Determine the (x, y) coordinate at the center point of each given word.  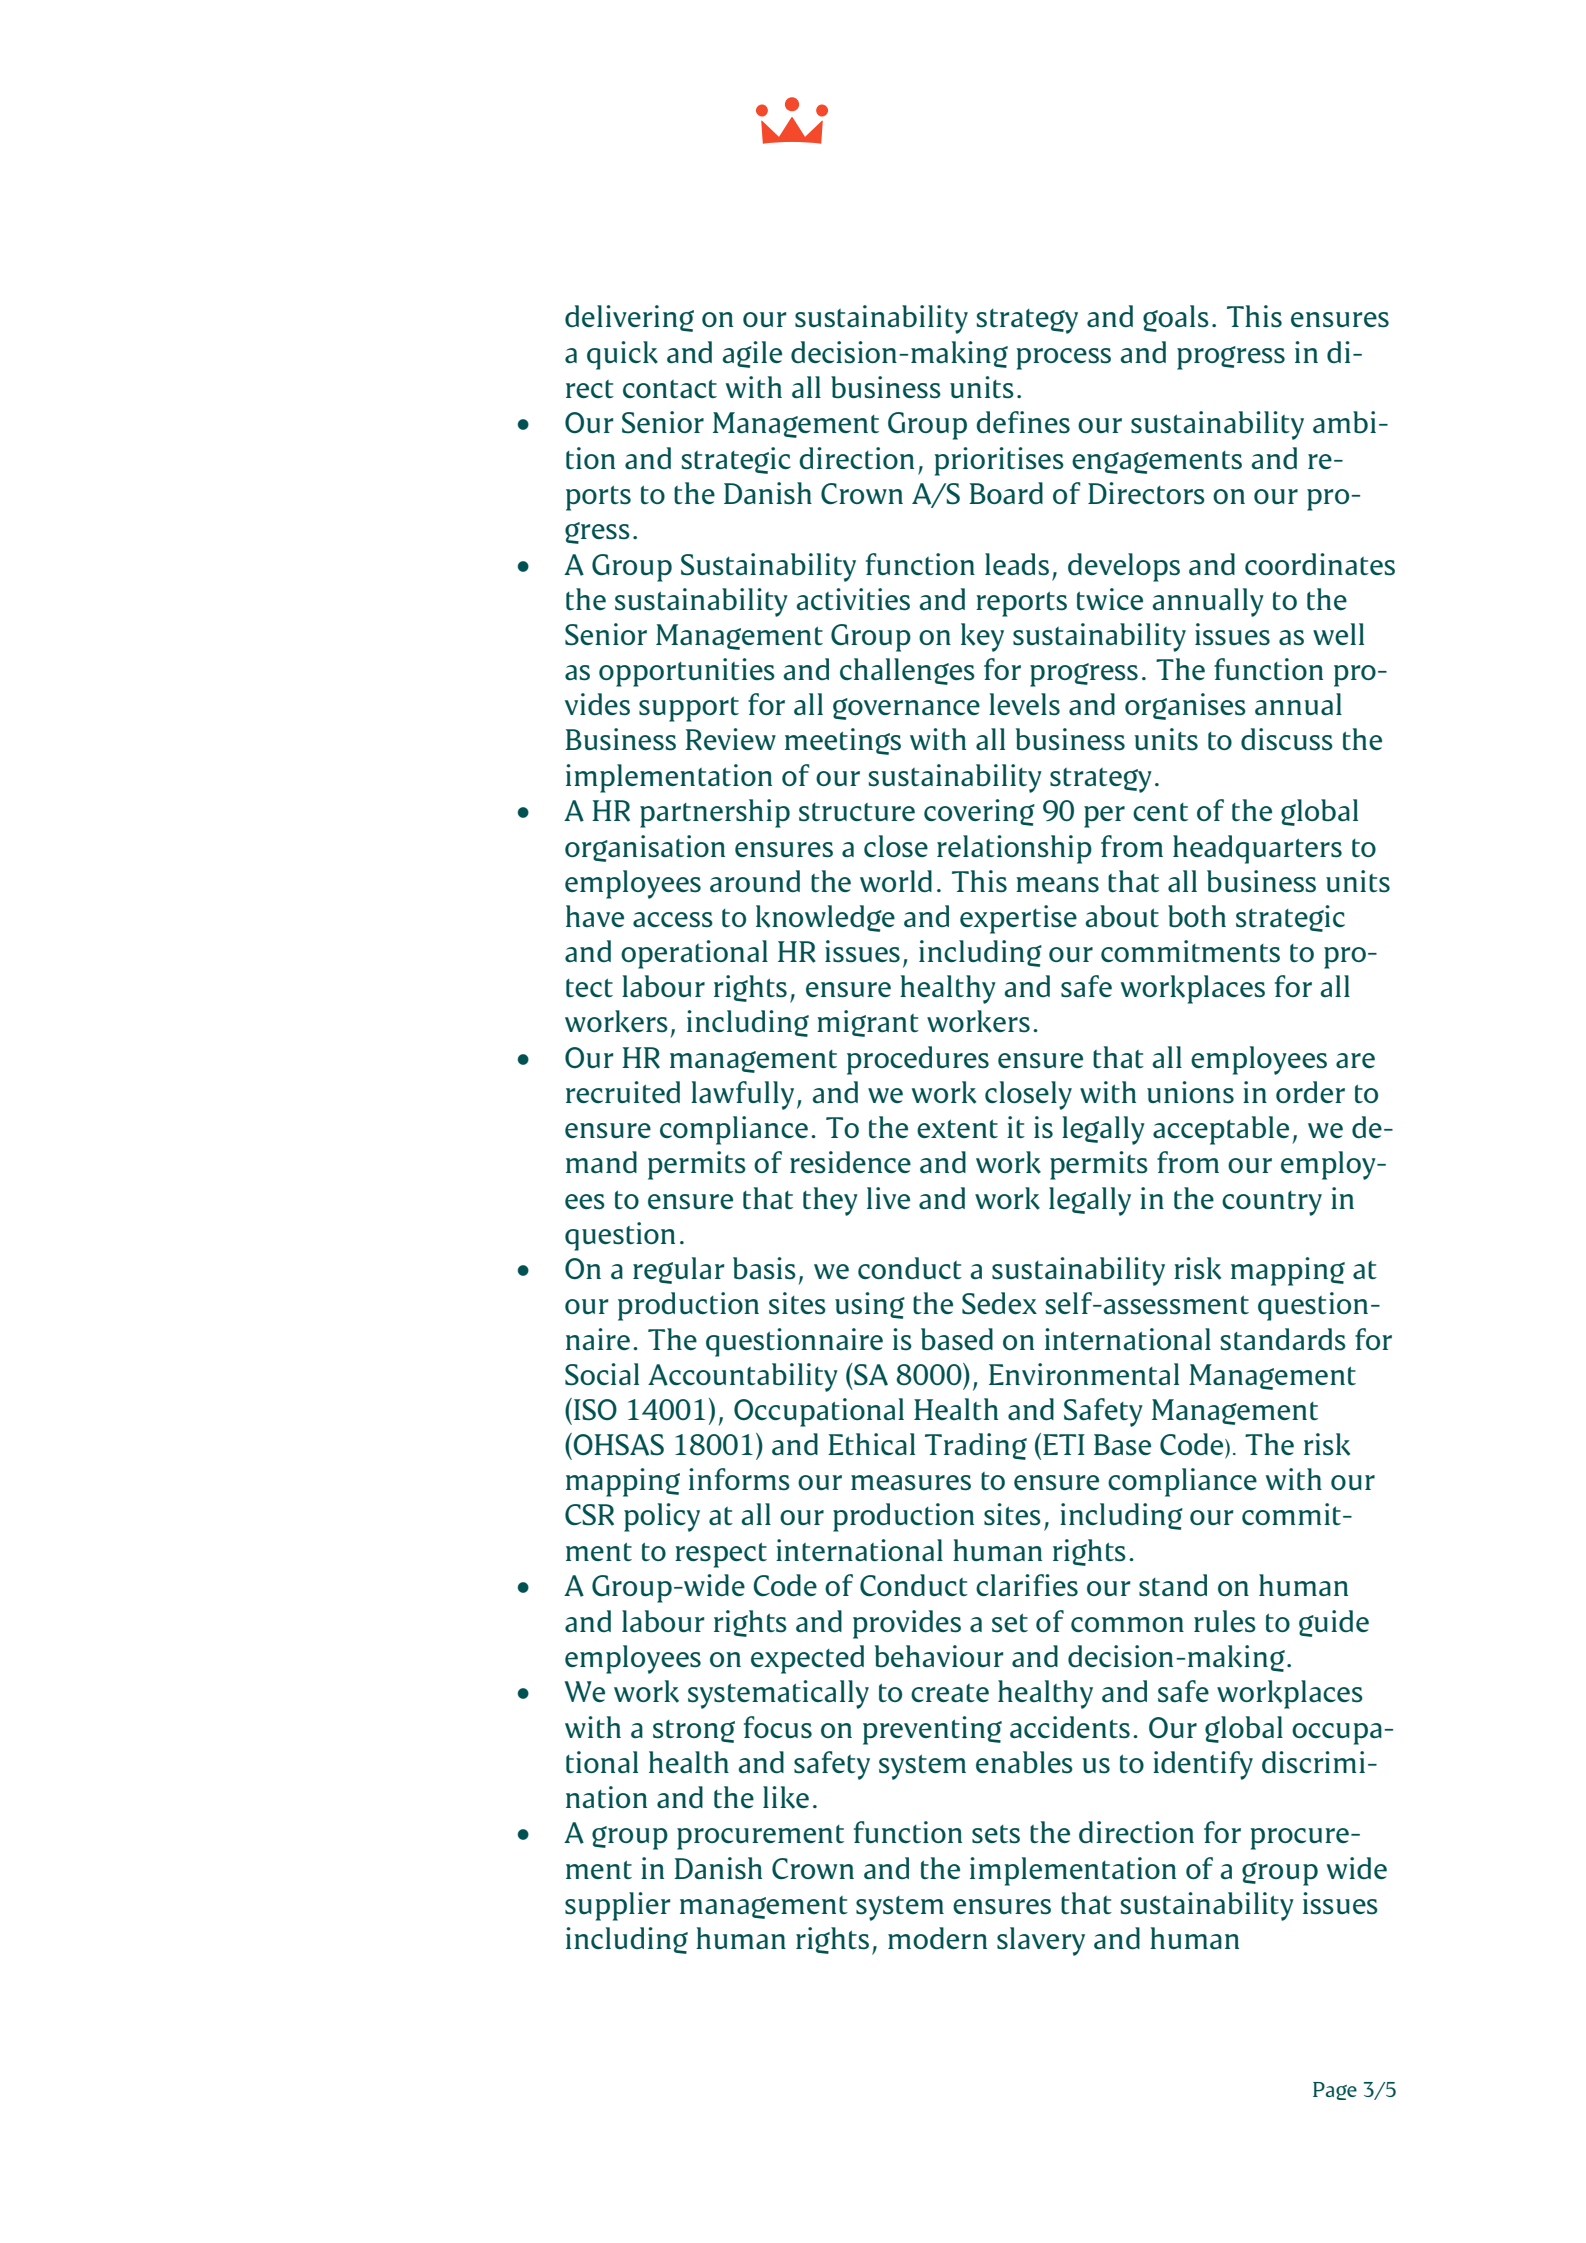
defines (1023, 422)
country (1272, 1203)
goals (1176, 318)
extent (957, 1128)
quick (622, 355)
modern (937, 1938)
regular (678, 1270)
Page (1335, 2091)
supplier (617, 1906)
